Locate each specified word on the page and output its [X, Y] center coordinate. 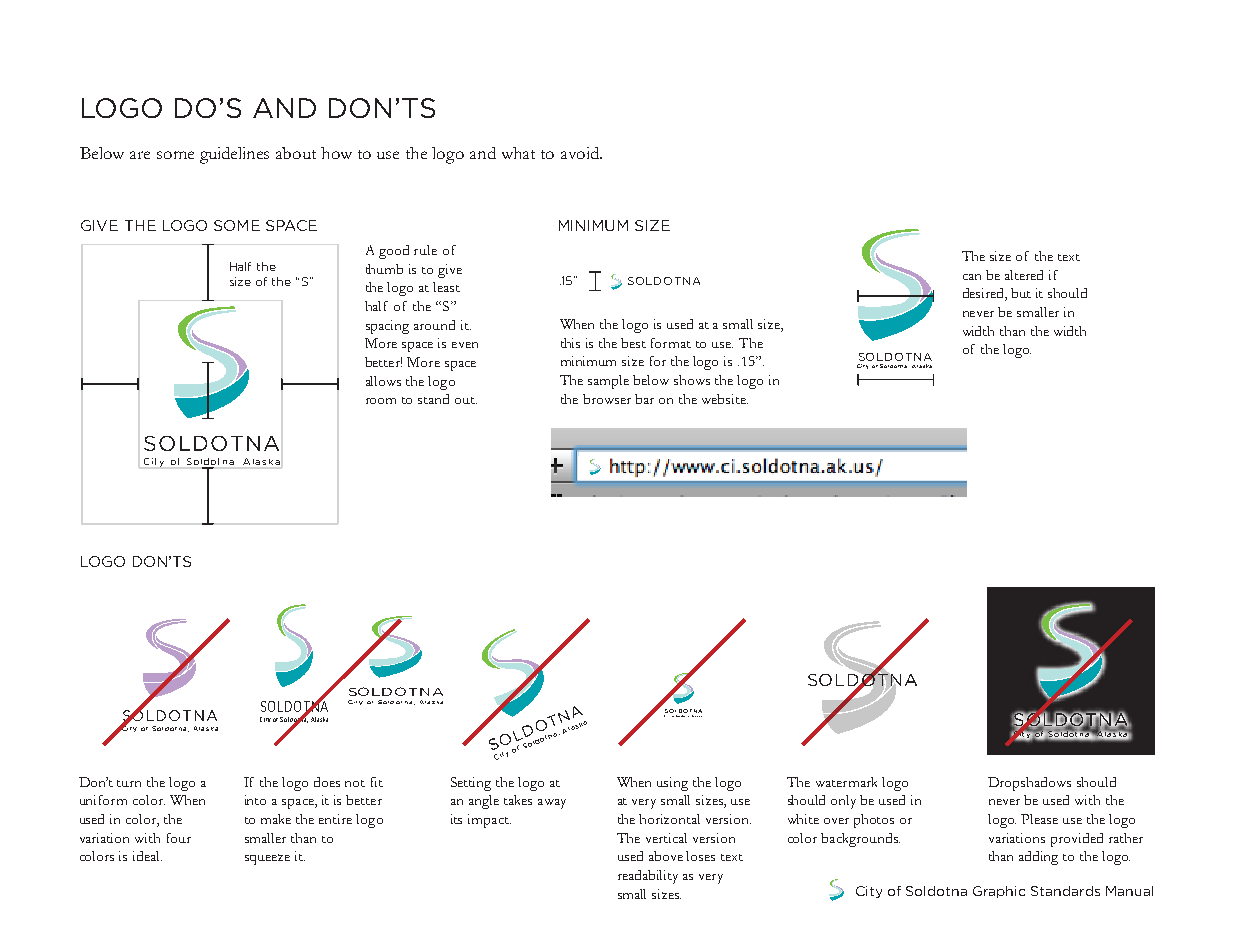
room [381, 401]
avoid [581, 153]
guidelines [234, 155]
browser [607, 399]
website [725, 399]
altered [1024, 275]
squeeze [267, 859]
